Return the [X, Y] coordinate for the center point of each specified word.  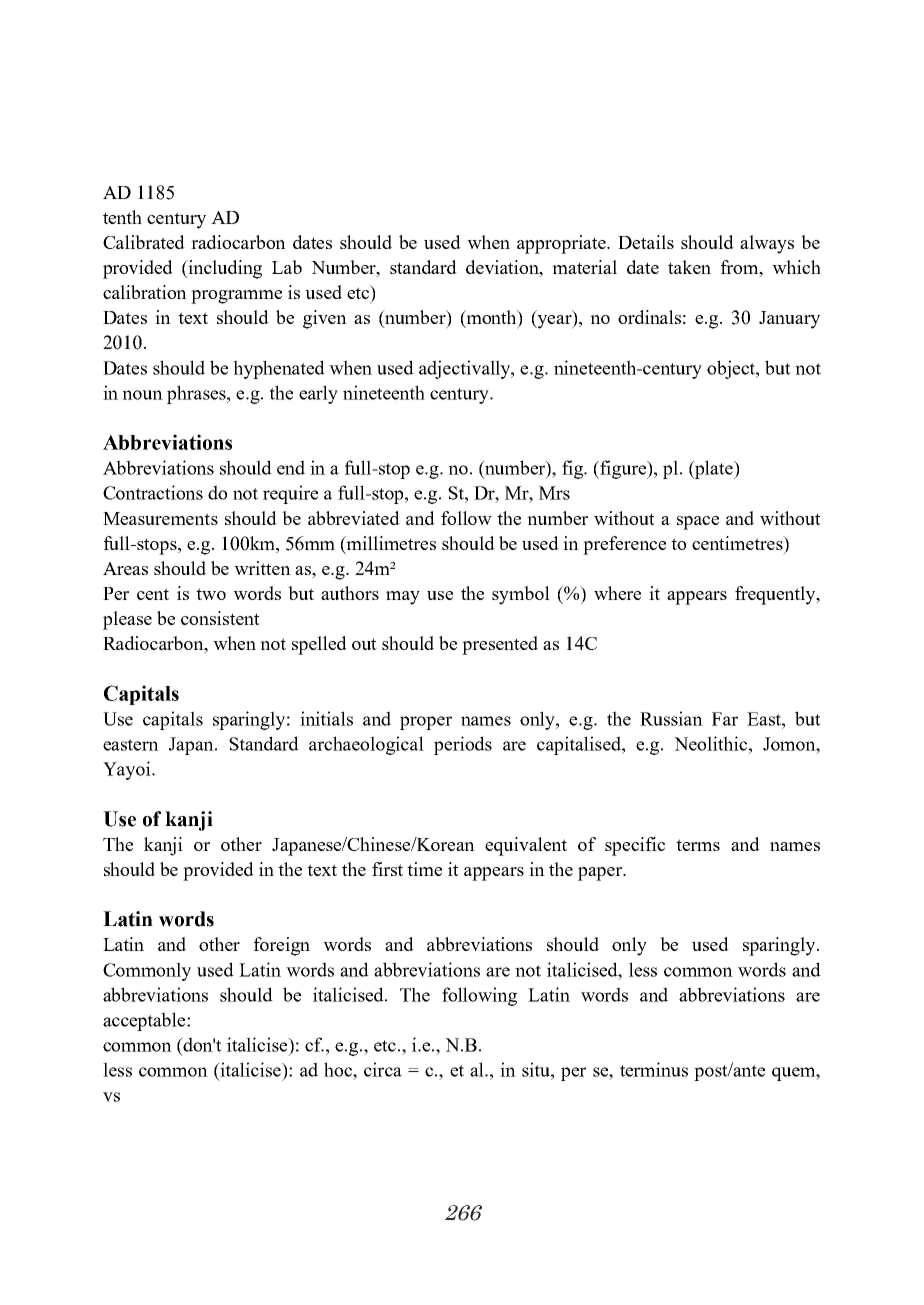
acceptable [145, 1021]
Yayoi [128, 770]
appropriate [563, 244]
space [698, 523]
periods [463, 745]
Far [725, 719]
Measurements [160, 518]
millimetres [390, 543]
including [224, 269]
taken [689, 267]
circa [383, 1069]
